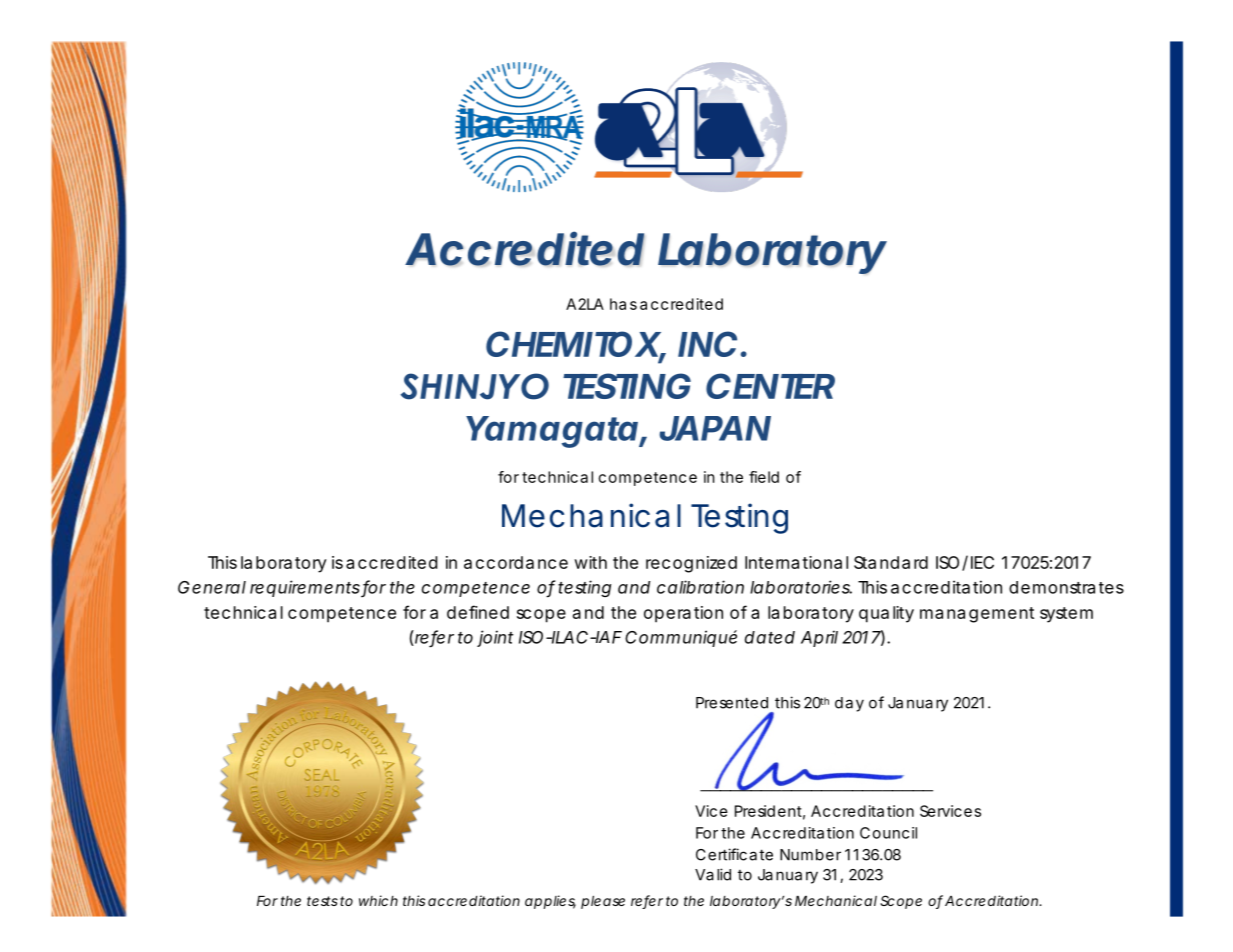 This document has height=952, width=1233. I want to click on field, so click(764, 477).
